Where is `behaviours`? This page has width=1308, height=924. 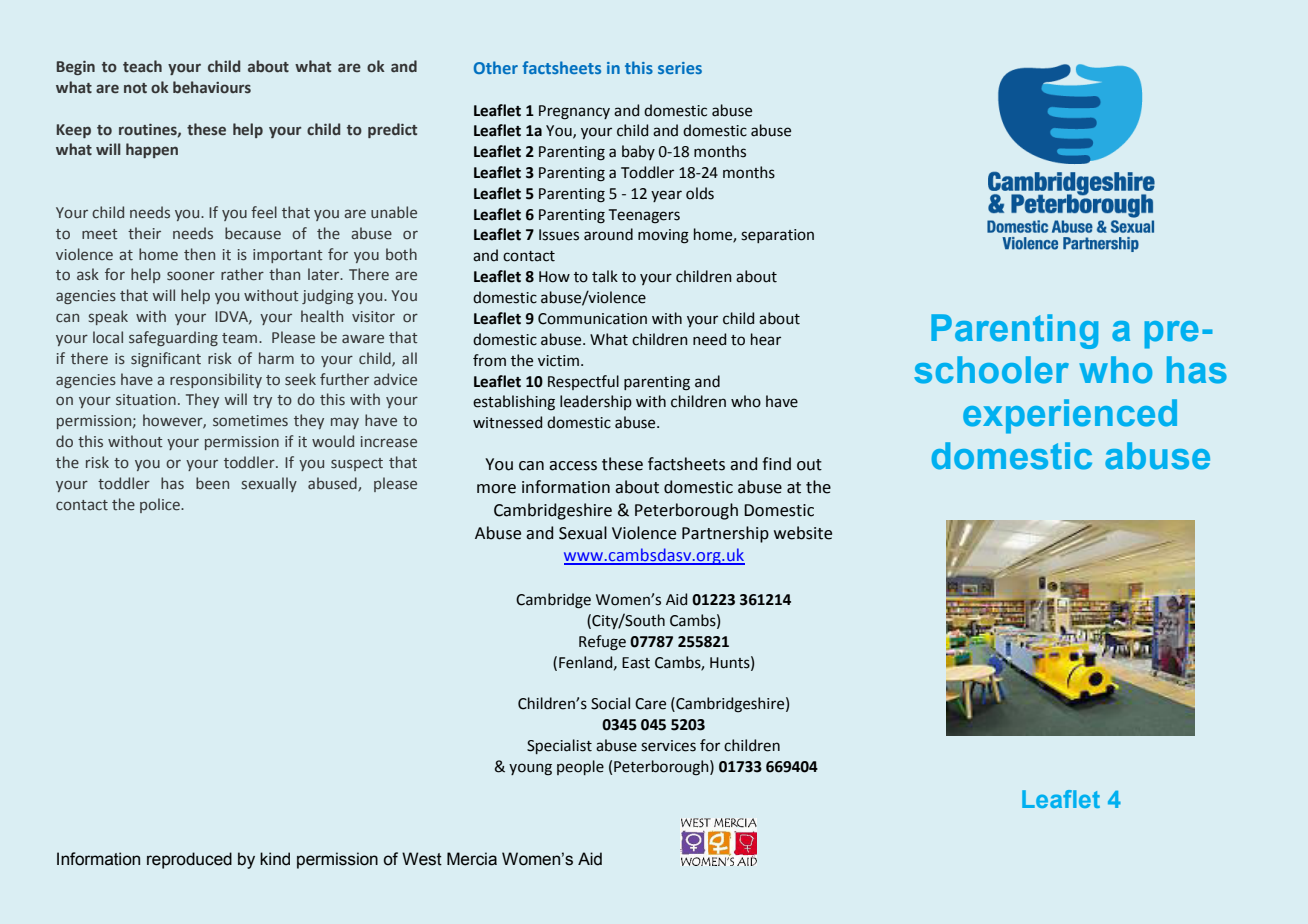
behaviours is located at coordinates (212, 87).
